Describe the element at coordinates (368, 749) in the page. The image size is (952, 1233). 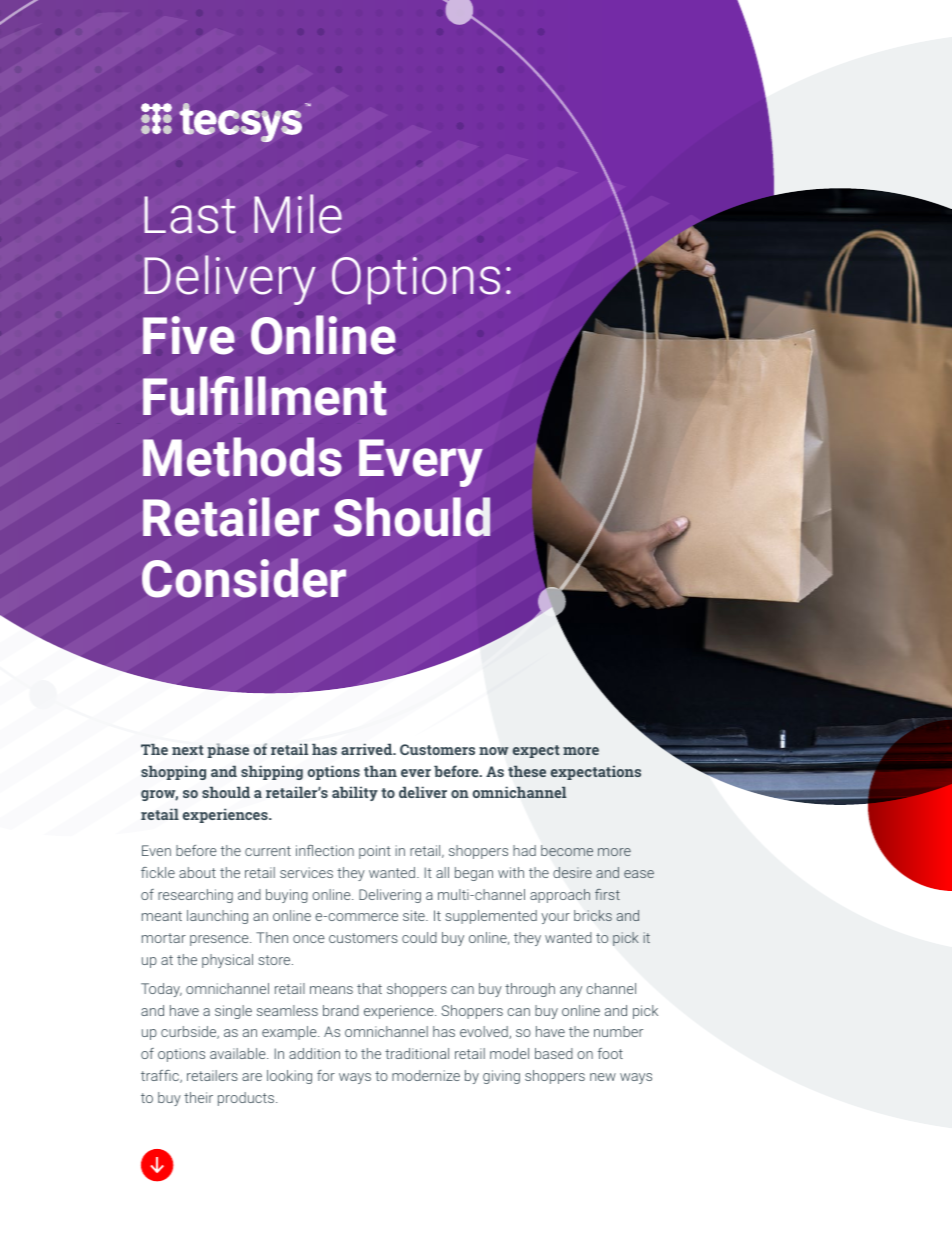
I see `arrived` at that location.
